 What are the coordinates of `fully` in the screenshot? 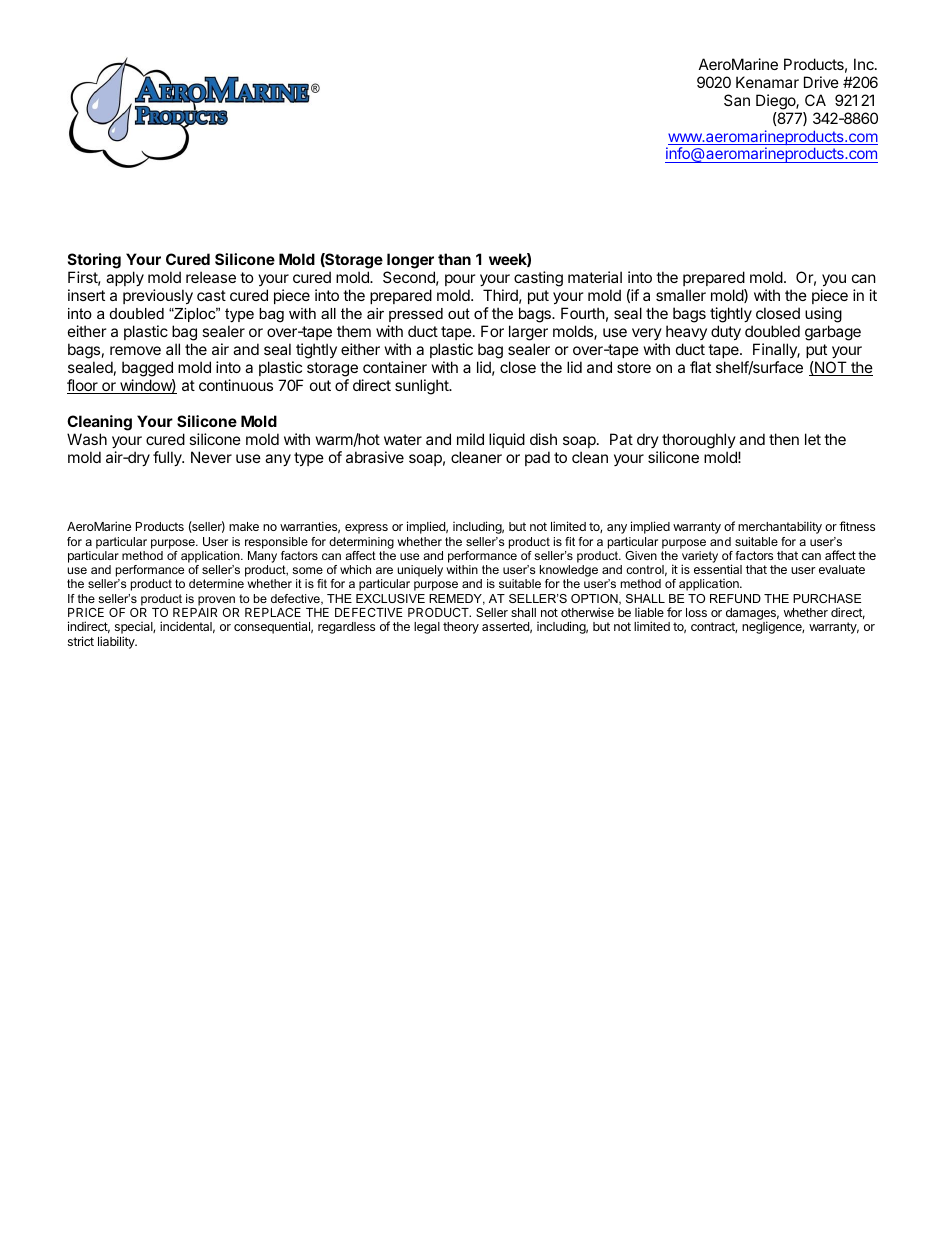 It's located at (168, 458).
